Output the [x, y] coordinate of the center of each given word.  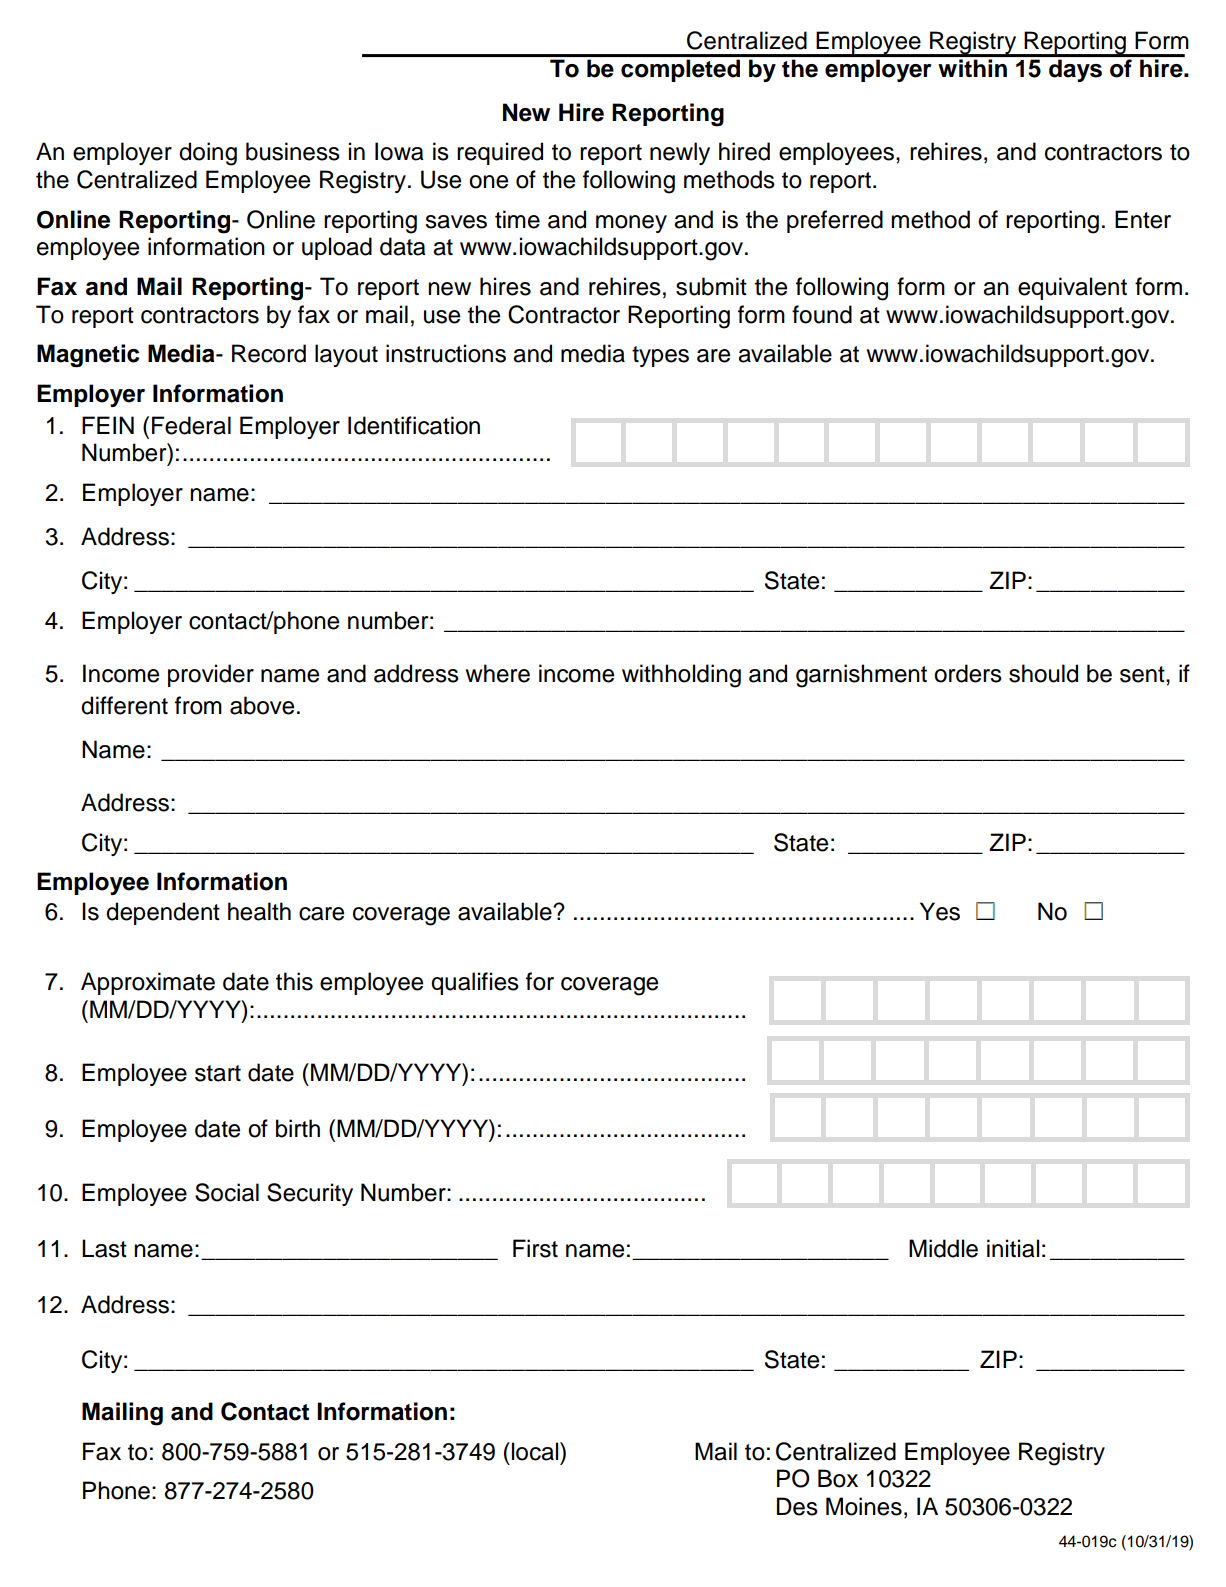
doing [208, 154]
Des [797, 1506]
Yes [940, 911]
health [259, 911]
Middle [943, 1248]
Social [227, 1192]
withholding [681, 676]
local [535, 1451]
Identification [414, 425]
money [631, 224]
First [535, 1248]
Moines [864, 1506]
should [1043, 673]
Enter [1143, 219]
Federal [191, 425]
